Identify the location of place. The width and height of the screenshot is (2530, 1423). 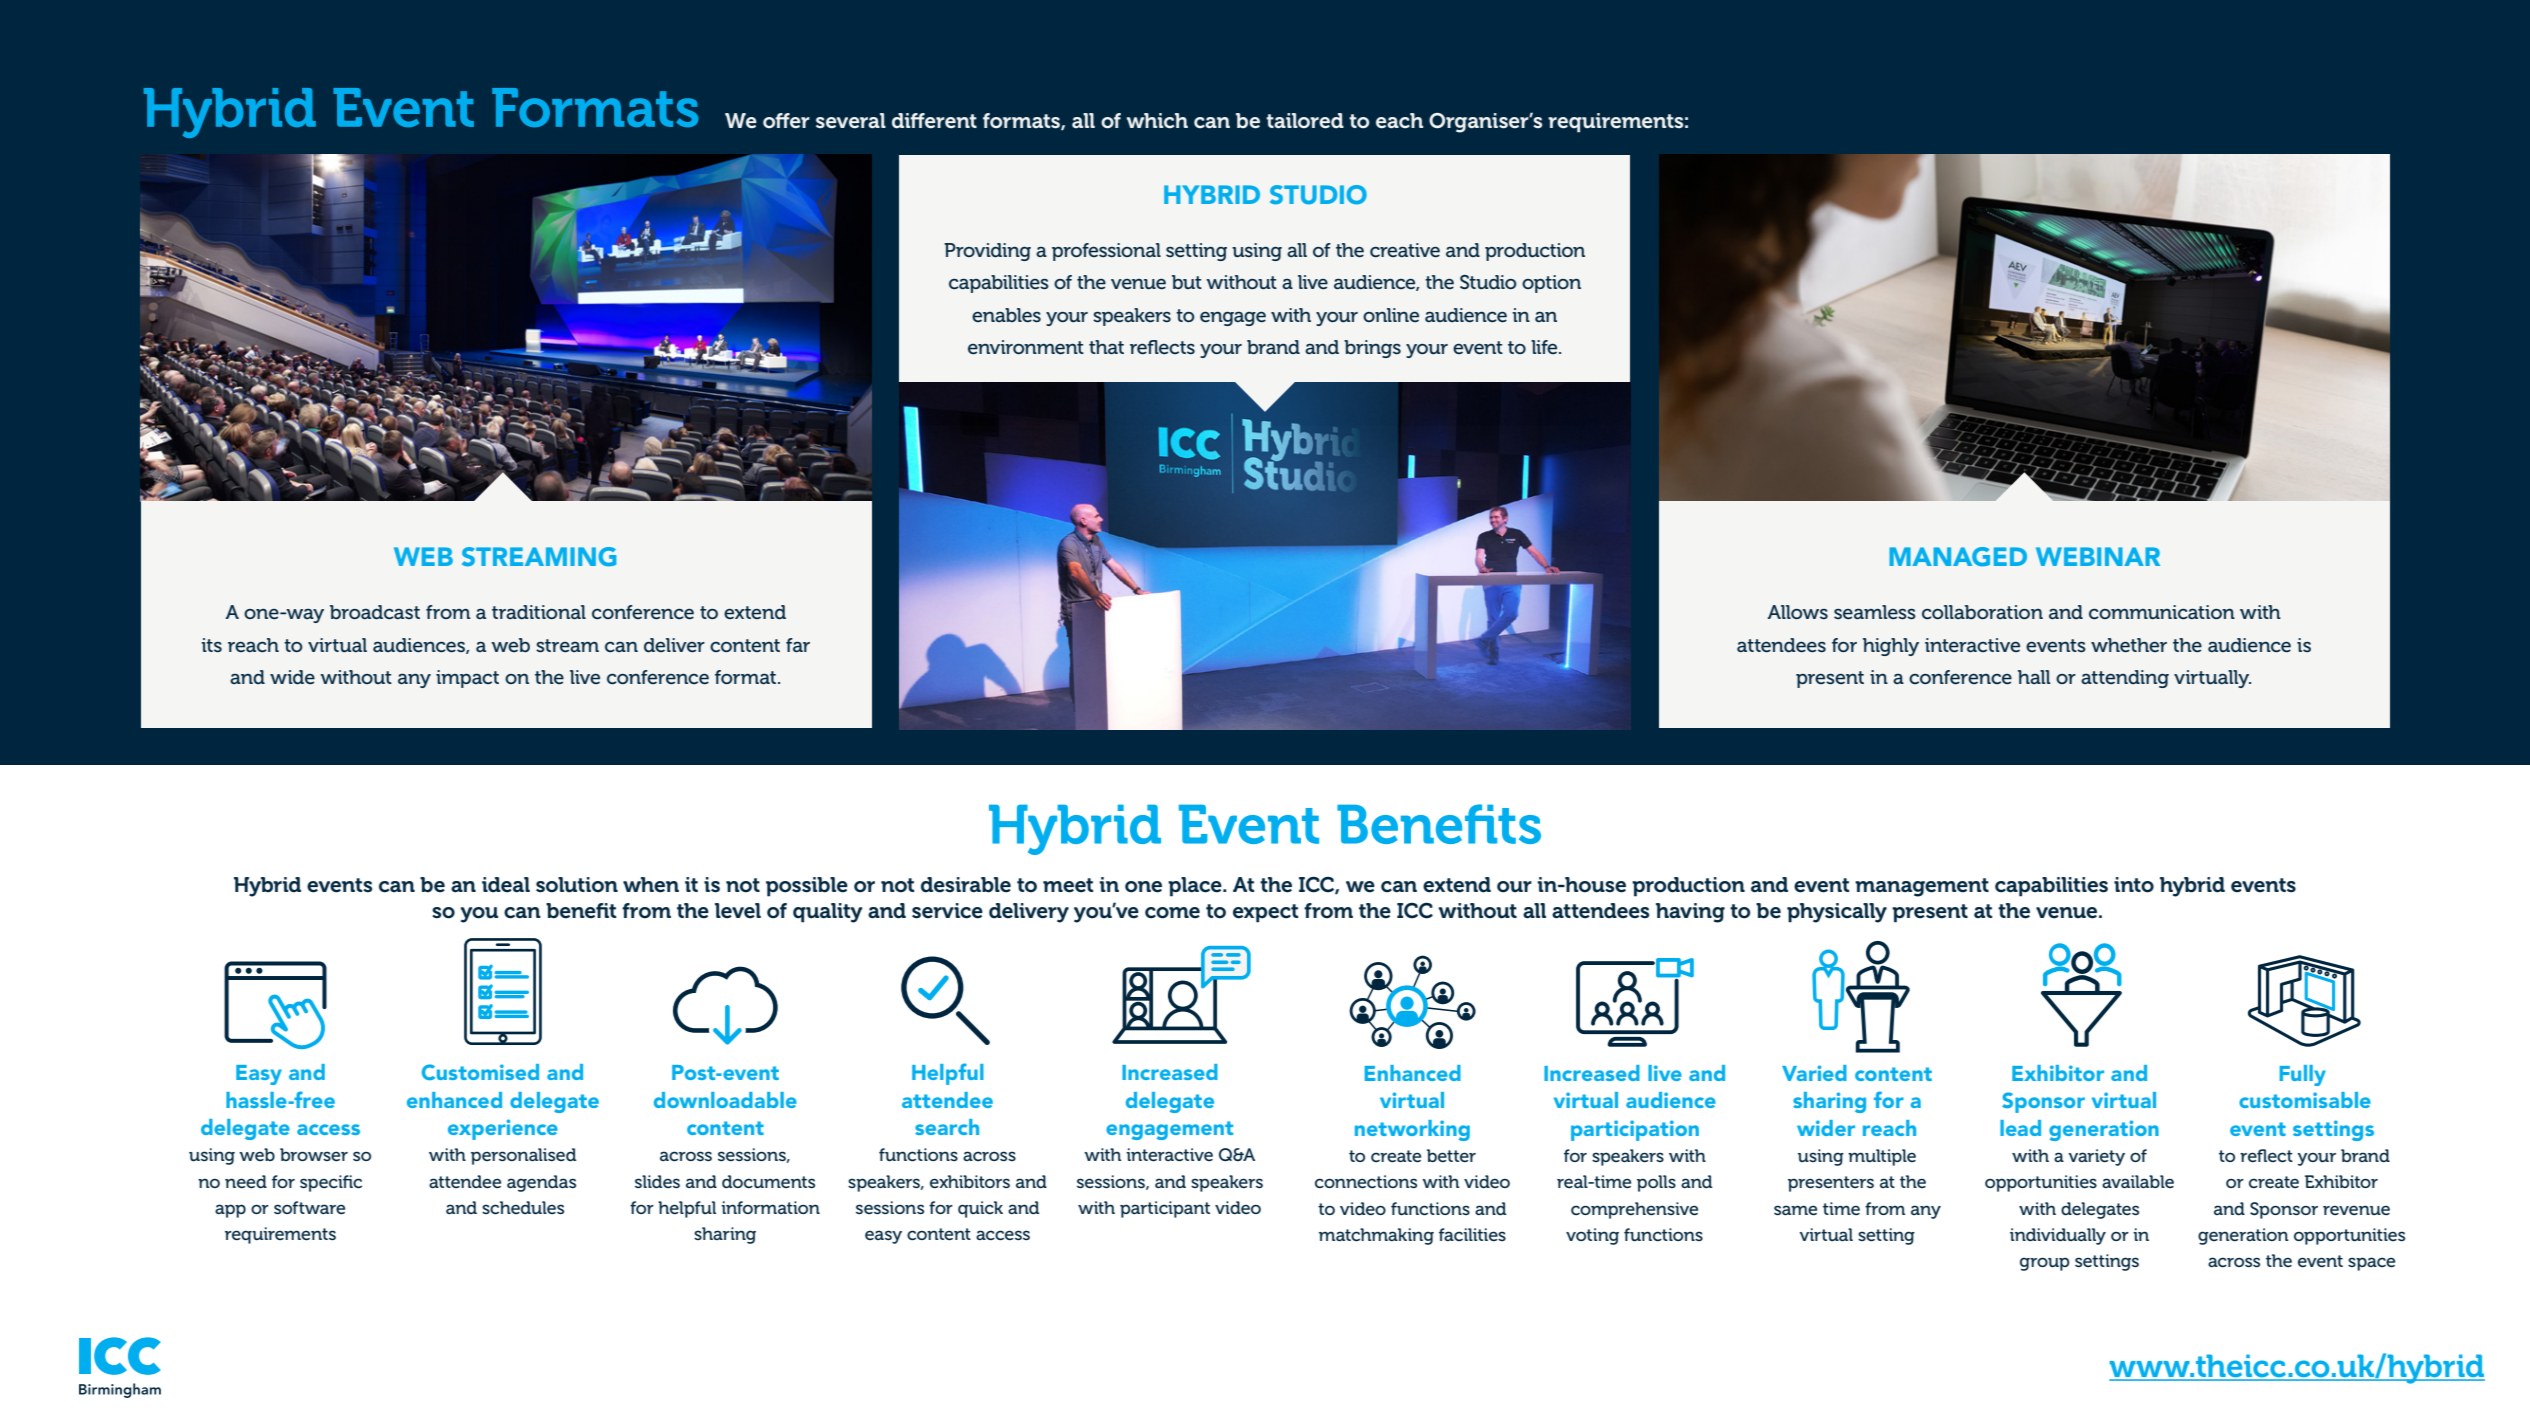
(1196, 887).
